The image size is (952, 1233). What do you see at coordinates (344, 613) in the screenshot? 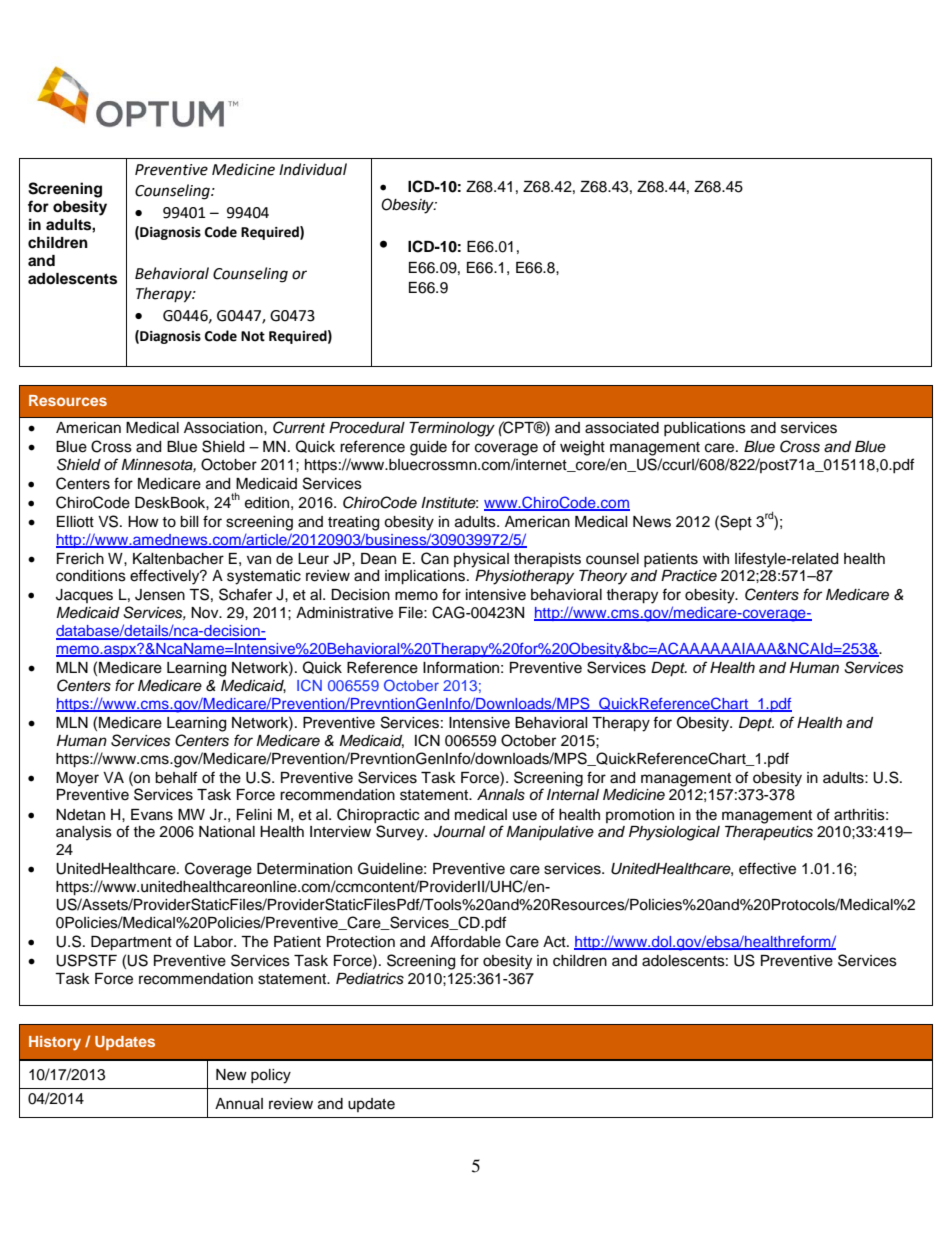
I see `Administrative` at bounding box center [344, 613].
